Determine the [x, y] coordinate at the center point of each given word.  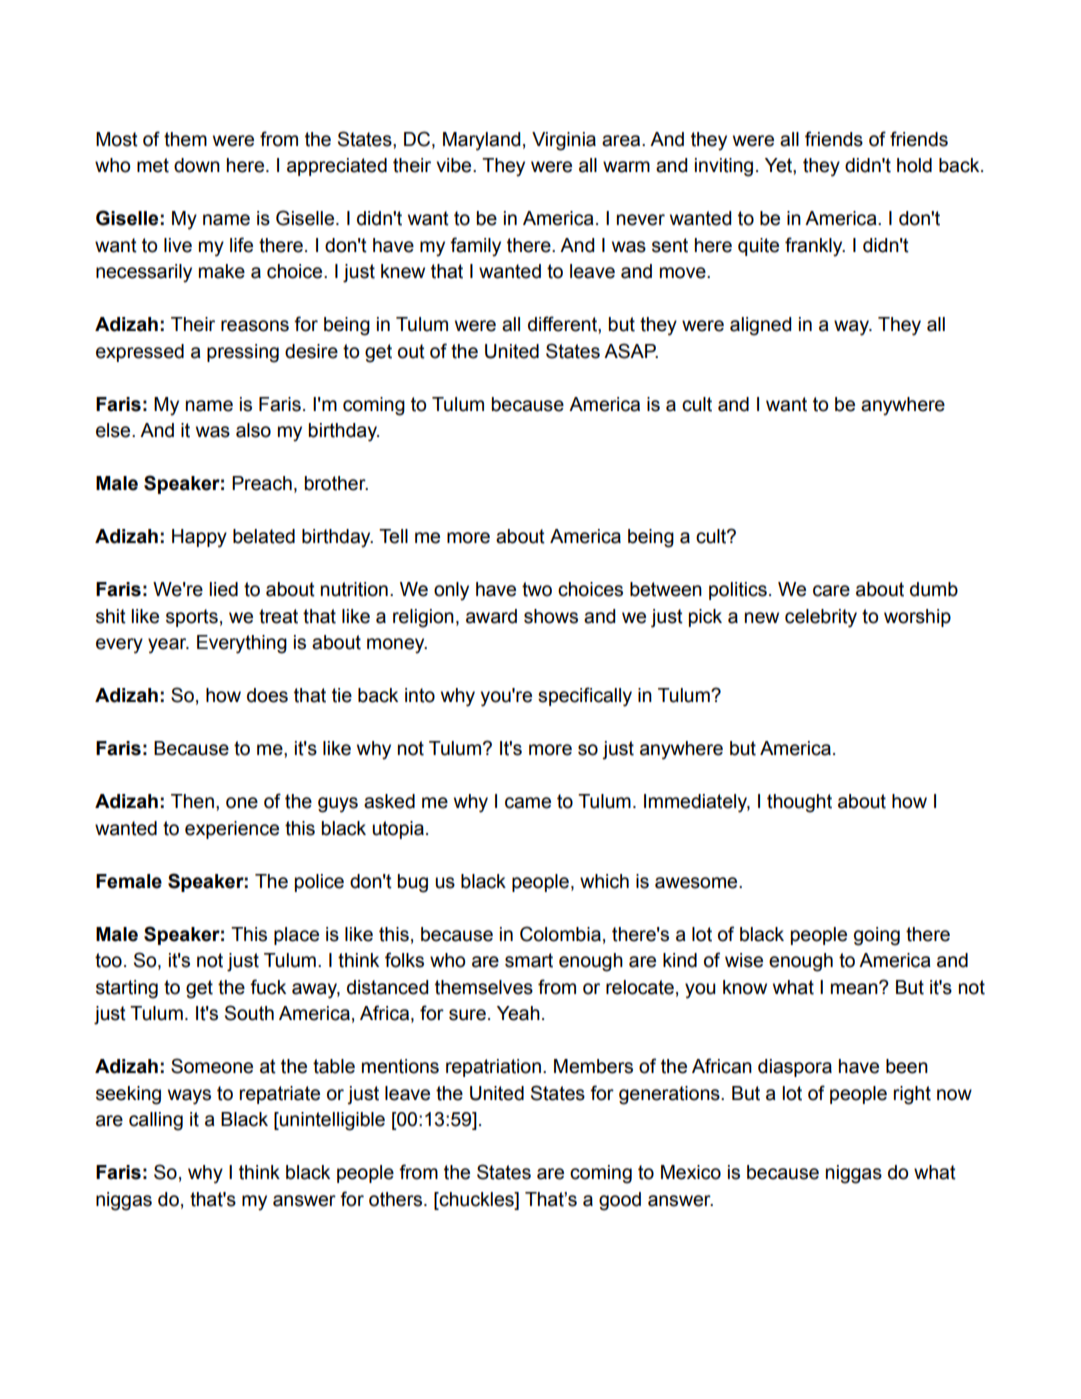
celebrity [821, 618]
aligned [760, 326]
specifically [585, 697]
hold [914, 165]
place [296, 936]
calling [156, 1121]
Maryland [481, 141]
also [253, 430]
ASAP [631, 351]
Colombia [560, 934]
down [197, 165]
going [877, 936]
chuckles [476, 1199]
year [168, 646]
